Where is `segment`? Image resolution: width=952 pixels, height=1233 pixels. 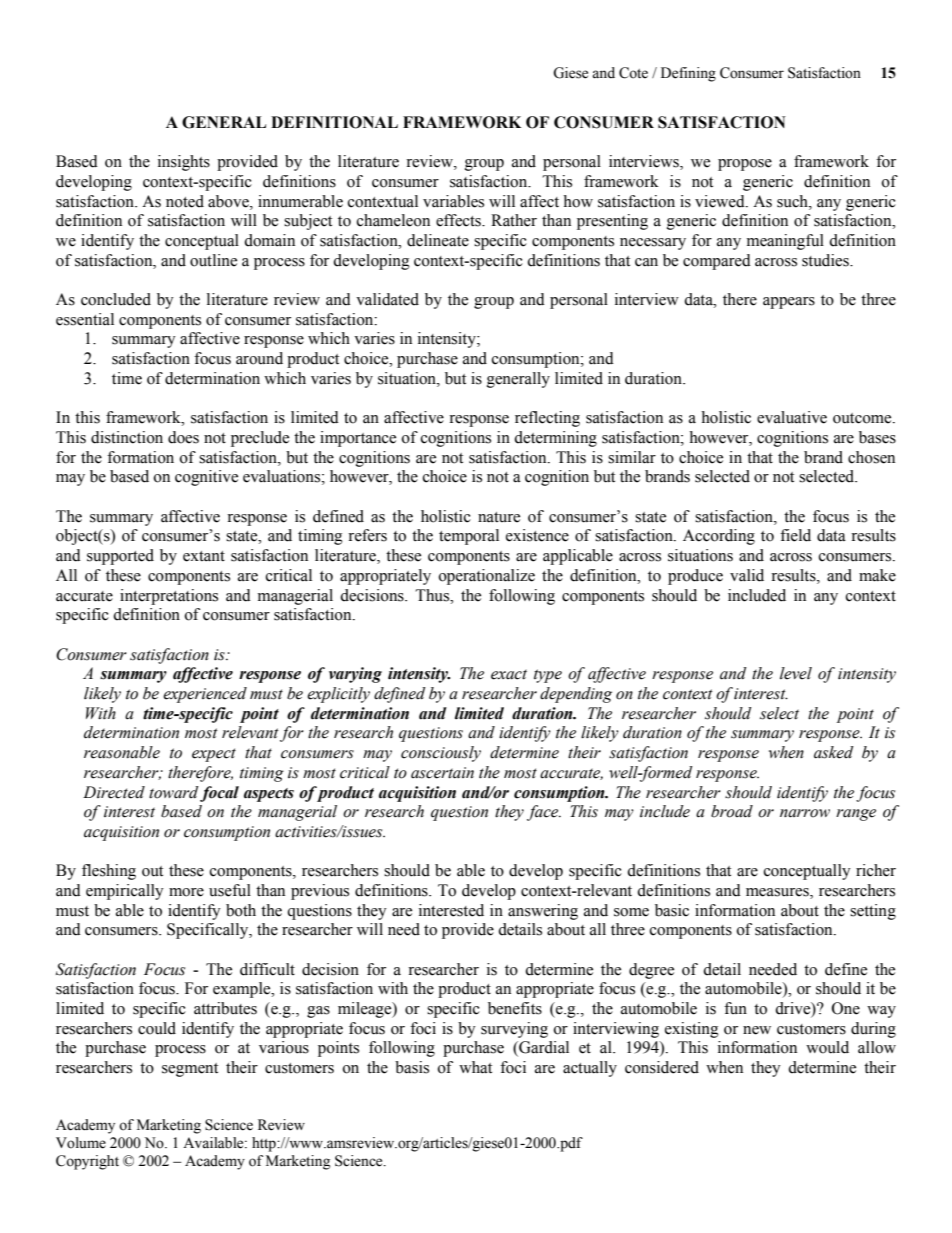 segment is located at coordinates (190, 1070).
